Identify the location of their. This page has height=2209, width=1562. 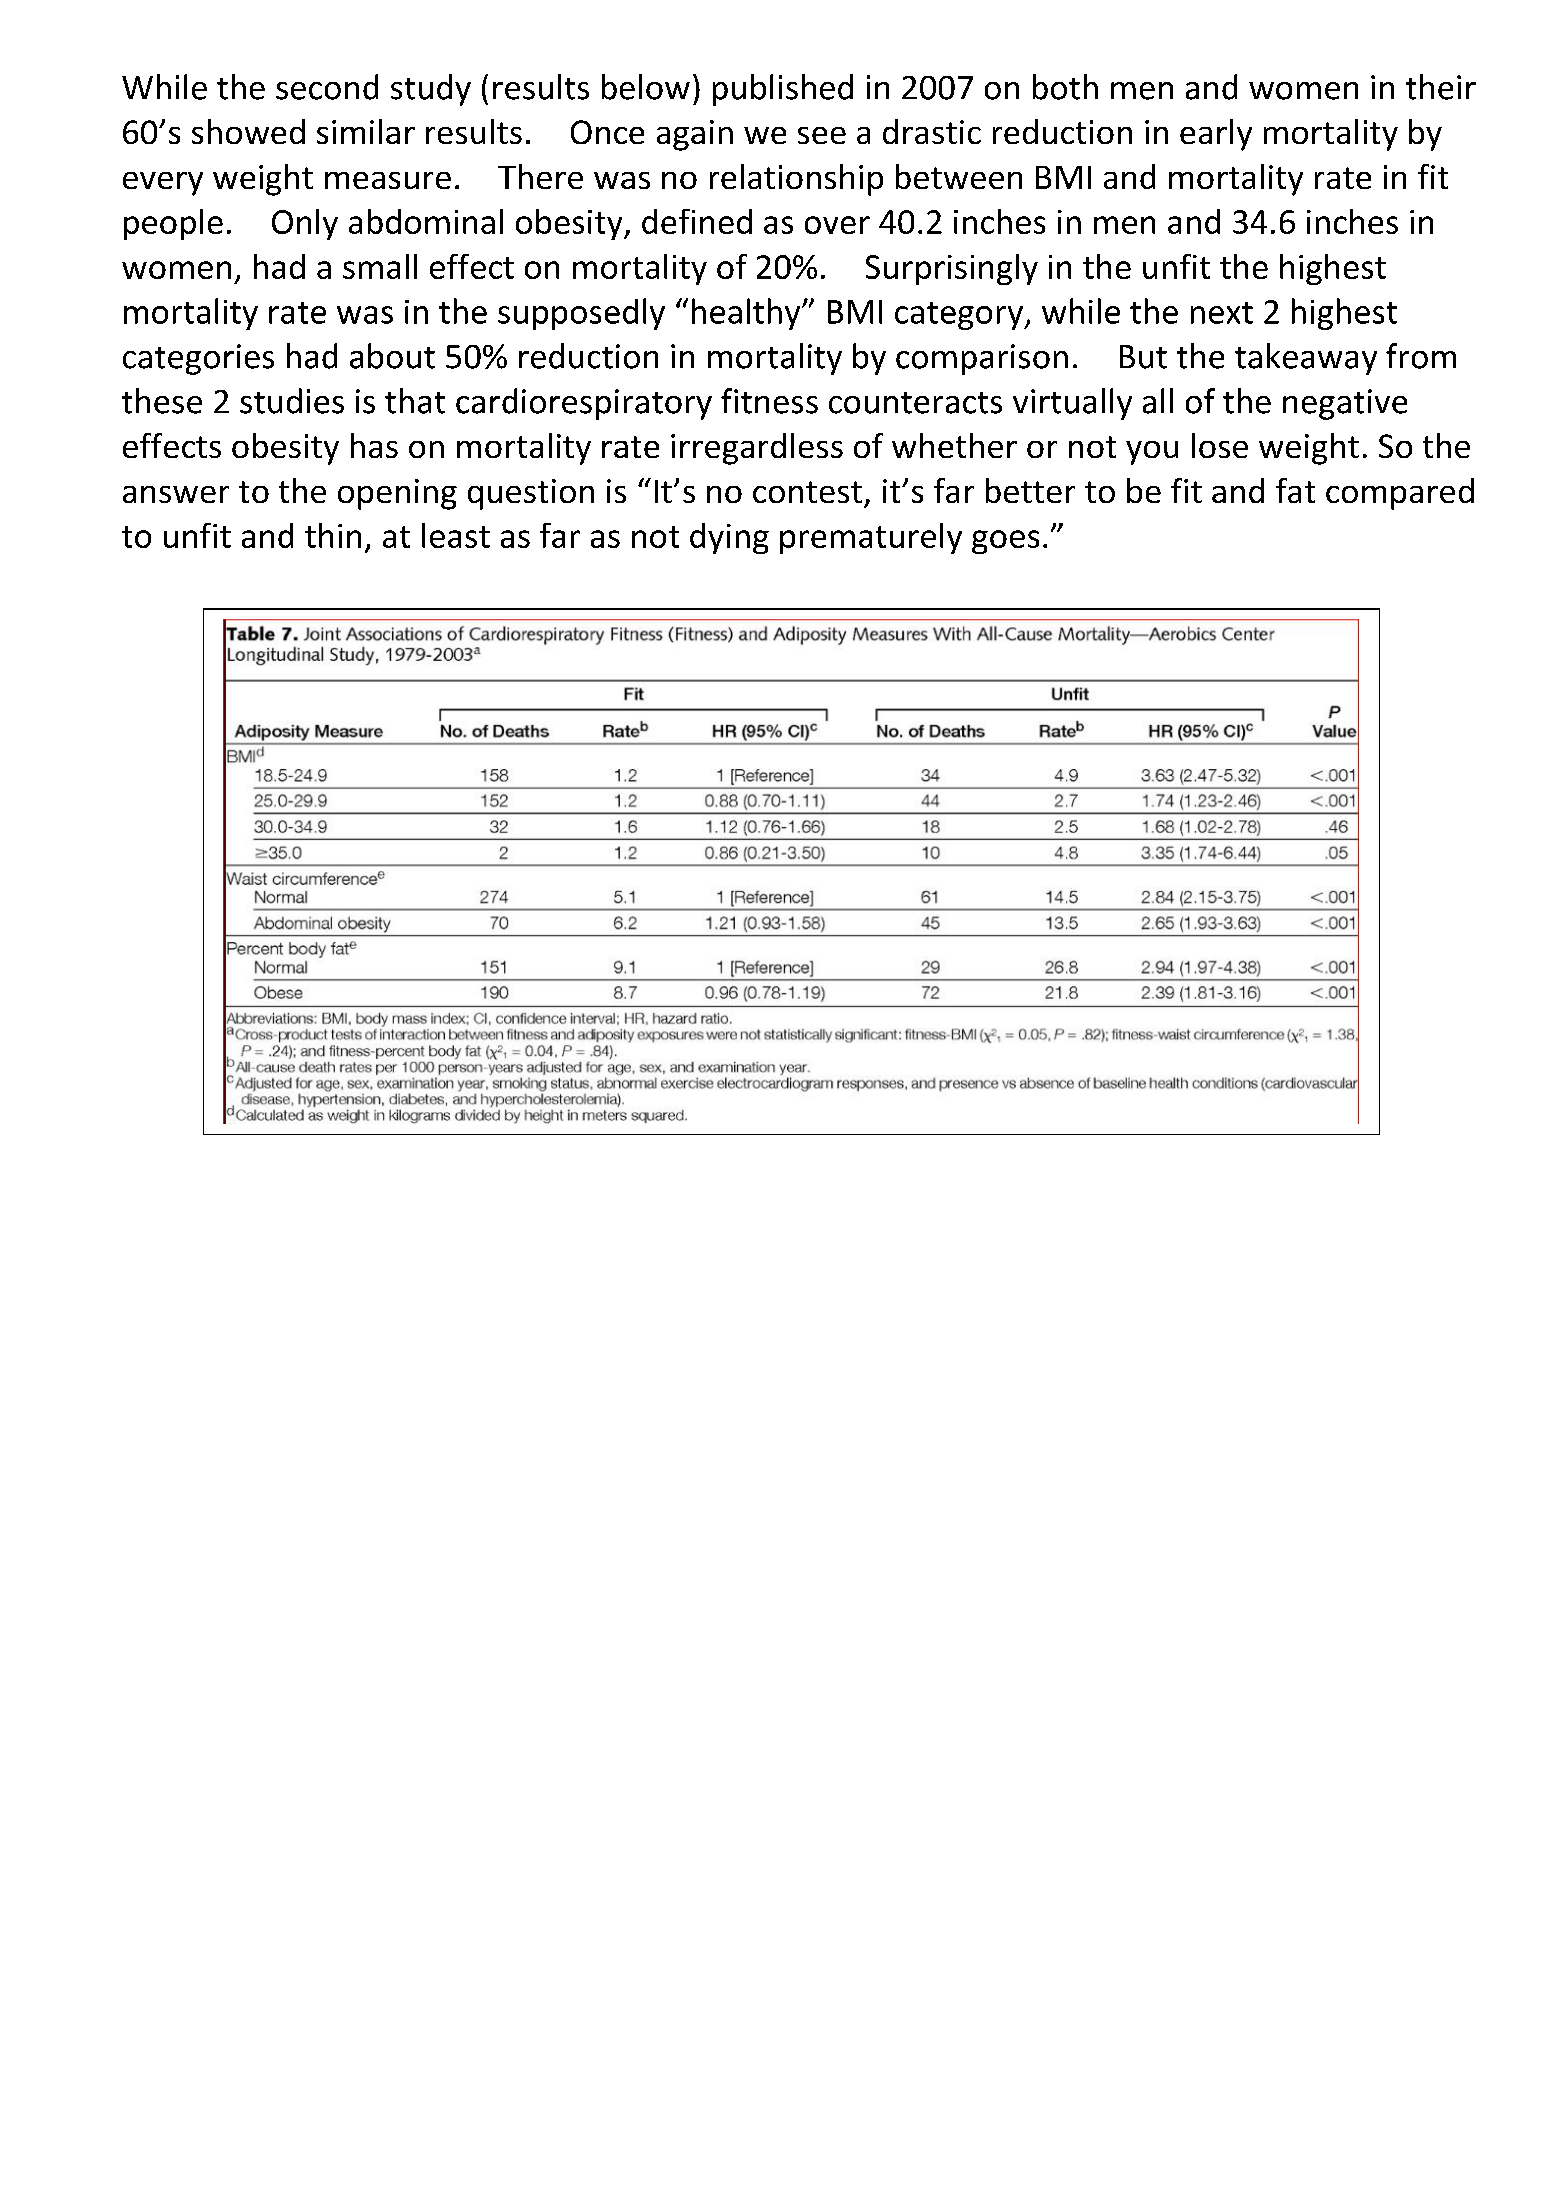
(1441, 87).
